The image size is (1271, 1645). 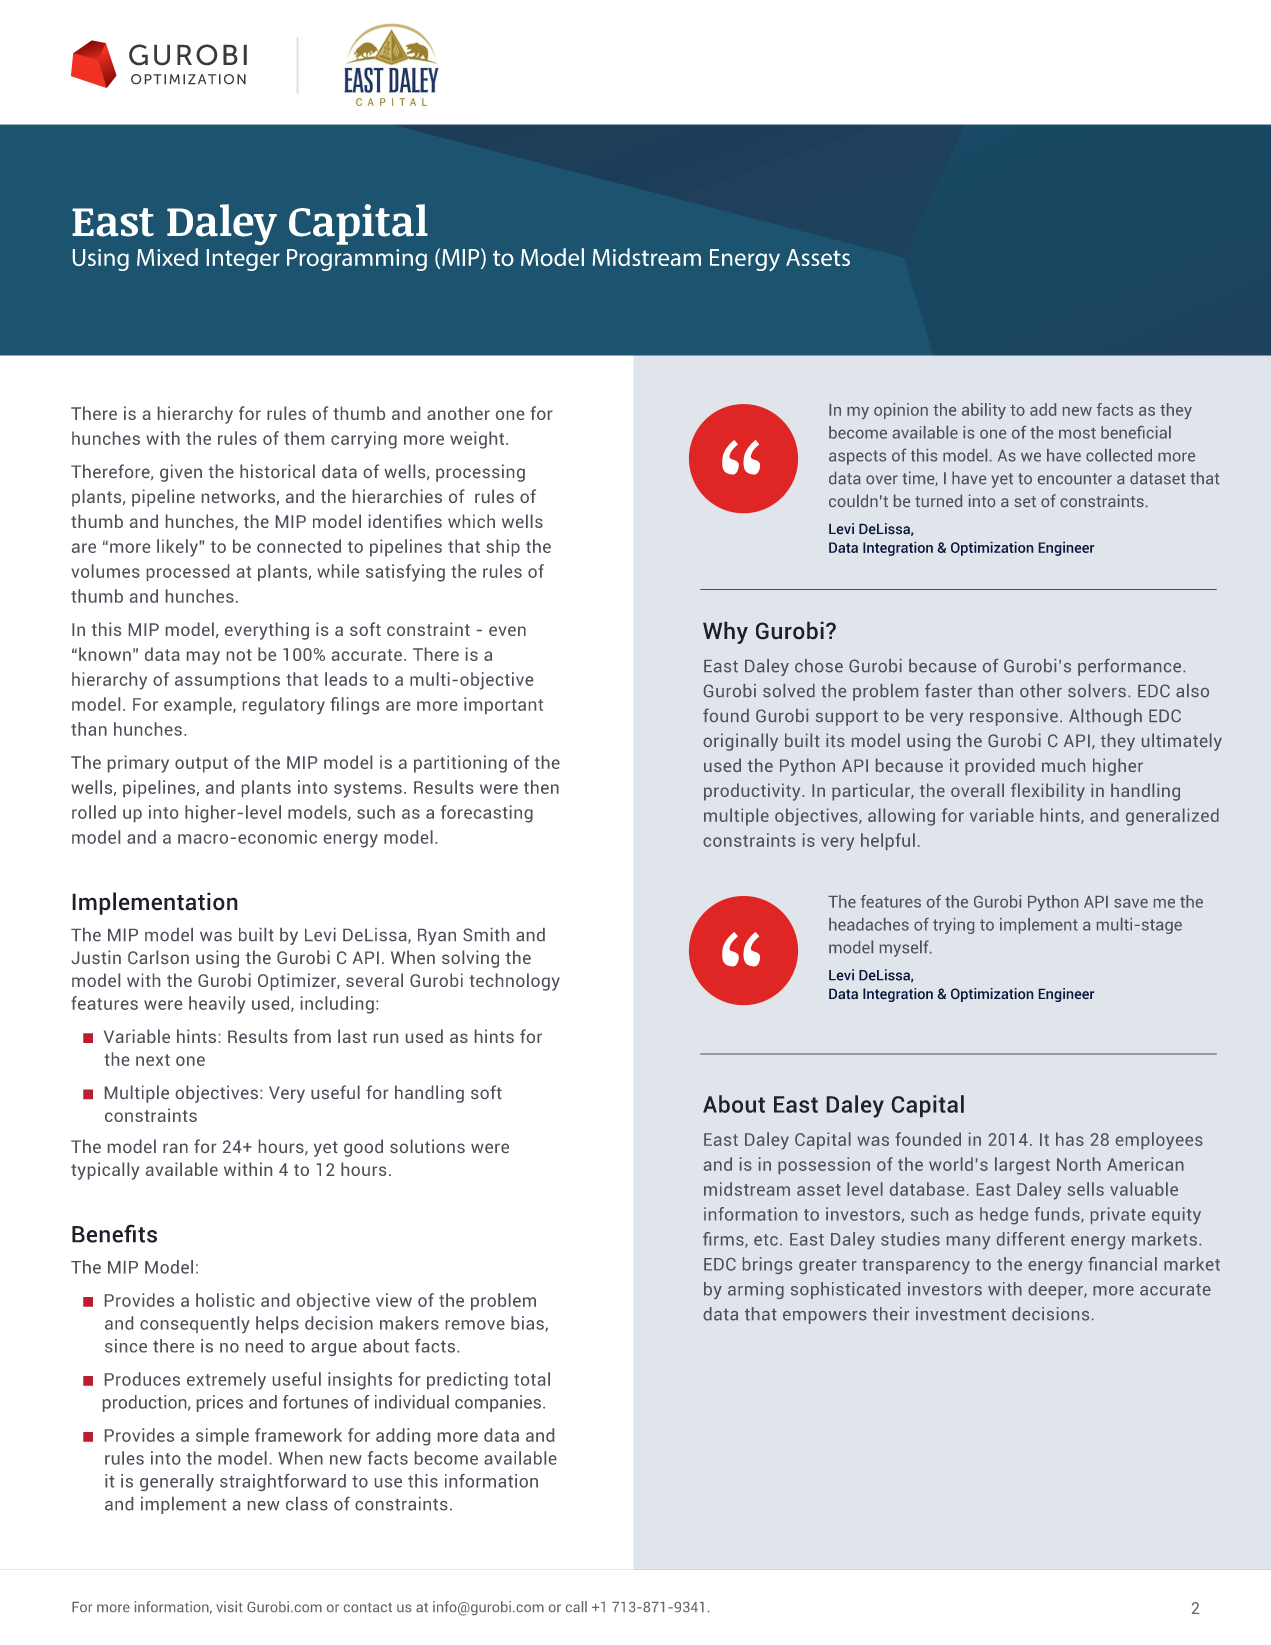 I want to click on visit, so click(x=229, y=1606).
